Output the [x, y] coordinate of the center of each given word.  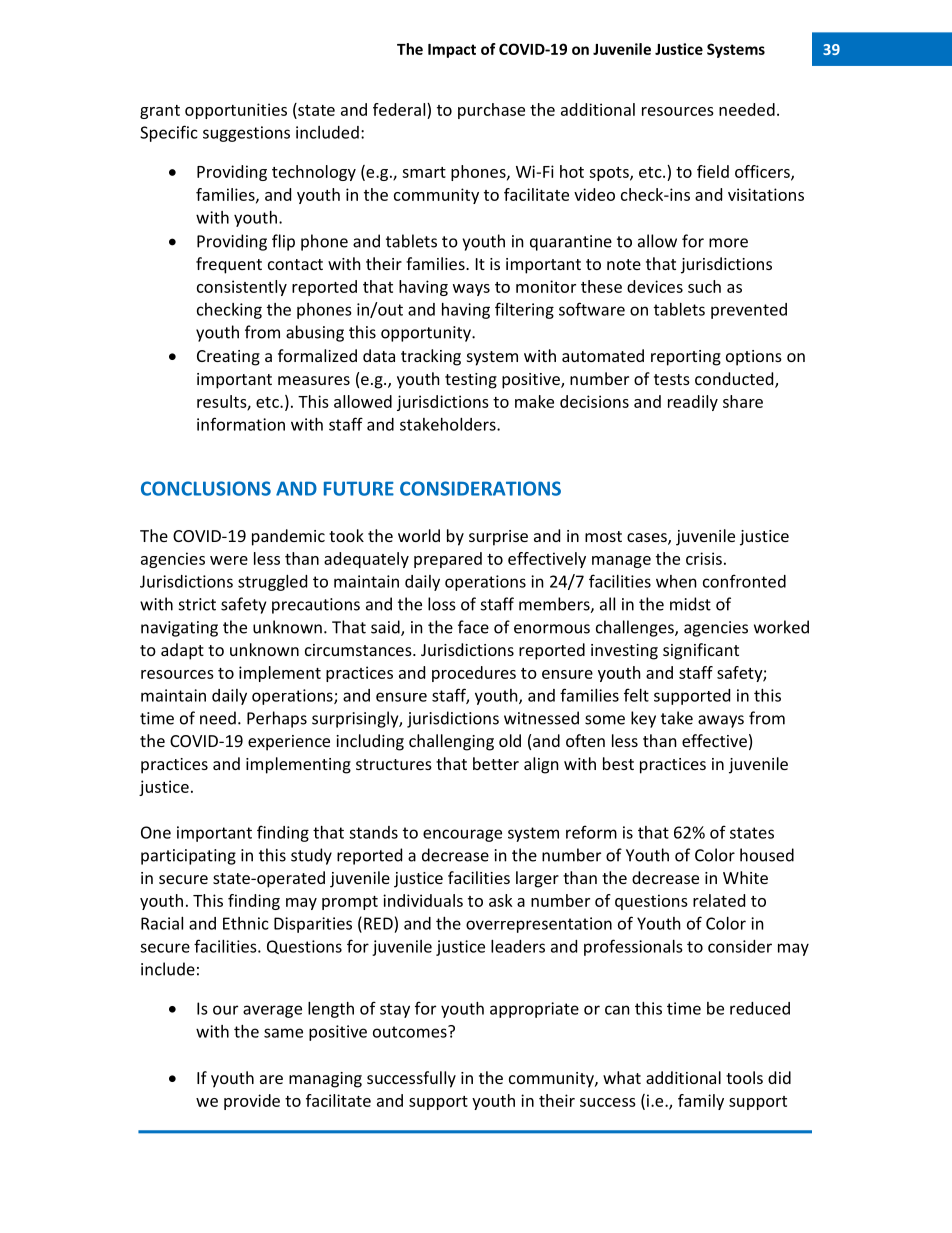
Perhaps [277, 719]
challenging [451, 742]
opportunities [236, 111]
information [241, 424]
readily [693, 403]
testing [471, 381]
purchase [491, 111]
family [701, 1102]
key [643, 719]
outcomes [411, 1032]
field [713, 171]
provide [252, 1102]
